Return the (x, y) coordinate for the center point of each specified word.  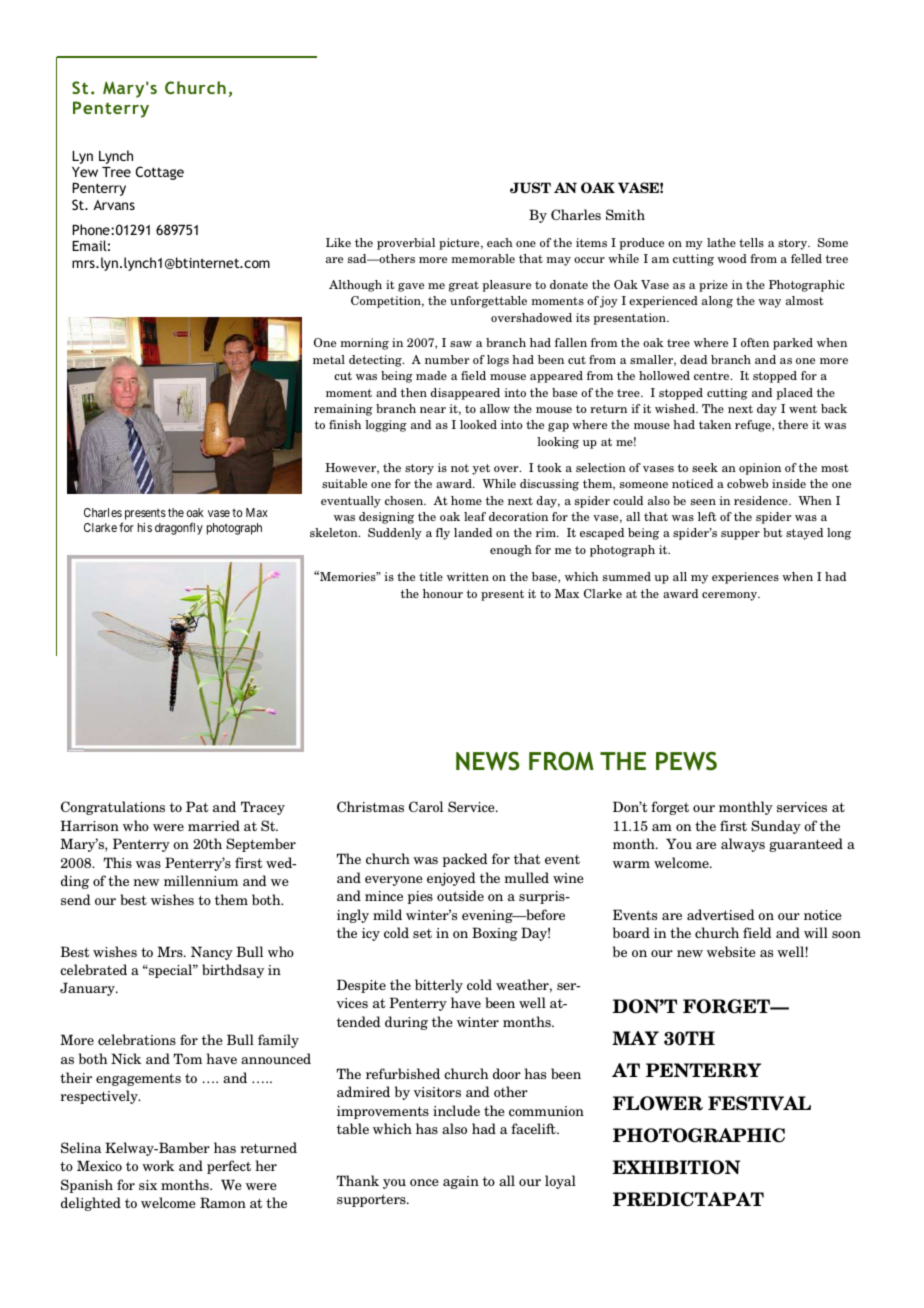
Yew (85, 172)
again (461, 1182)
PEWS (686, 761)
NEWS (488, 761)
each (500, 242)
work (158, 1165)
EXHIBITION (676, 1167)
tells (751, 242)
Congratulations (113, 808)
